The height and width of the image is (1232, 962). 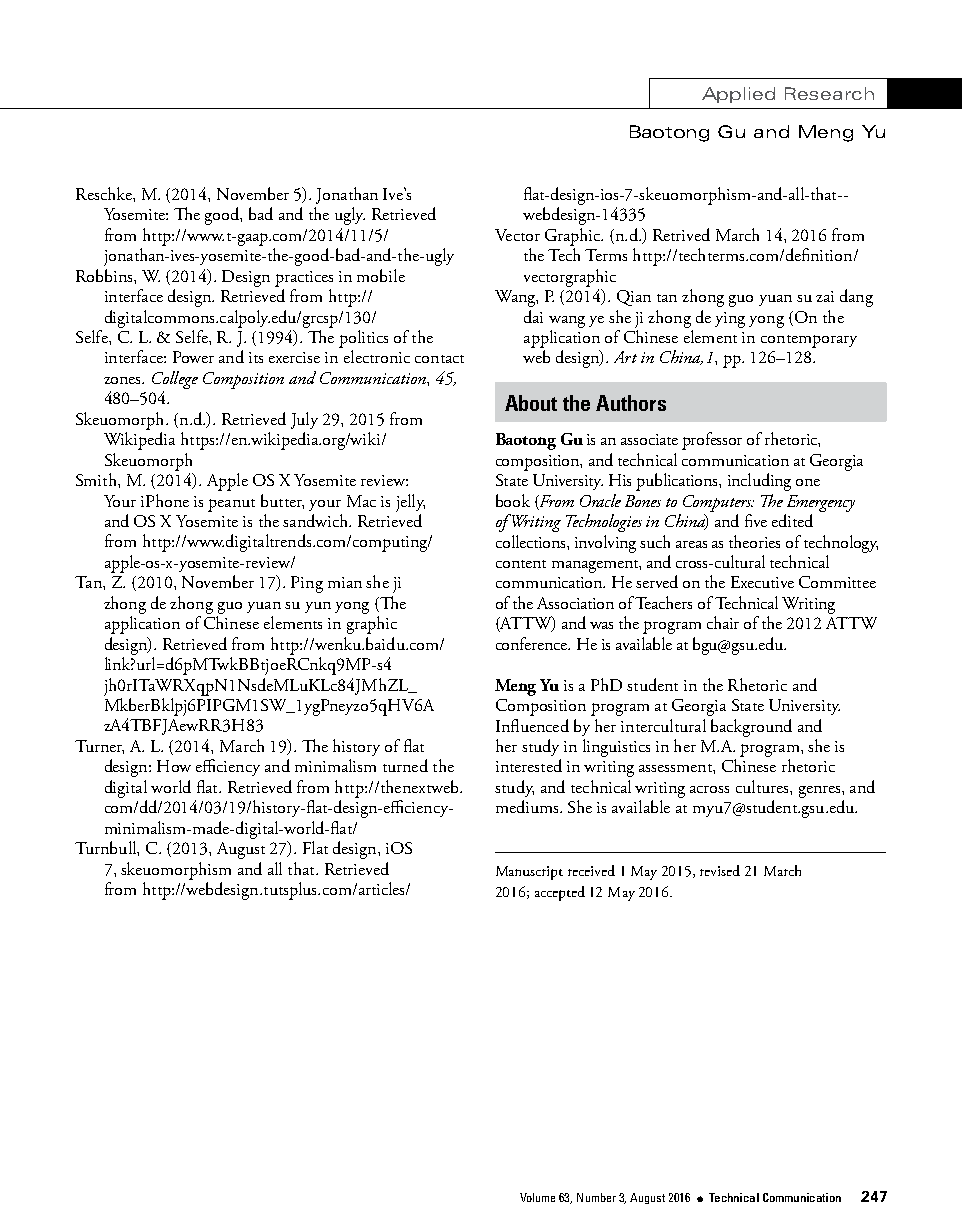 I want to click on Volume, so click(x=537, y=1197).
